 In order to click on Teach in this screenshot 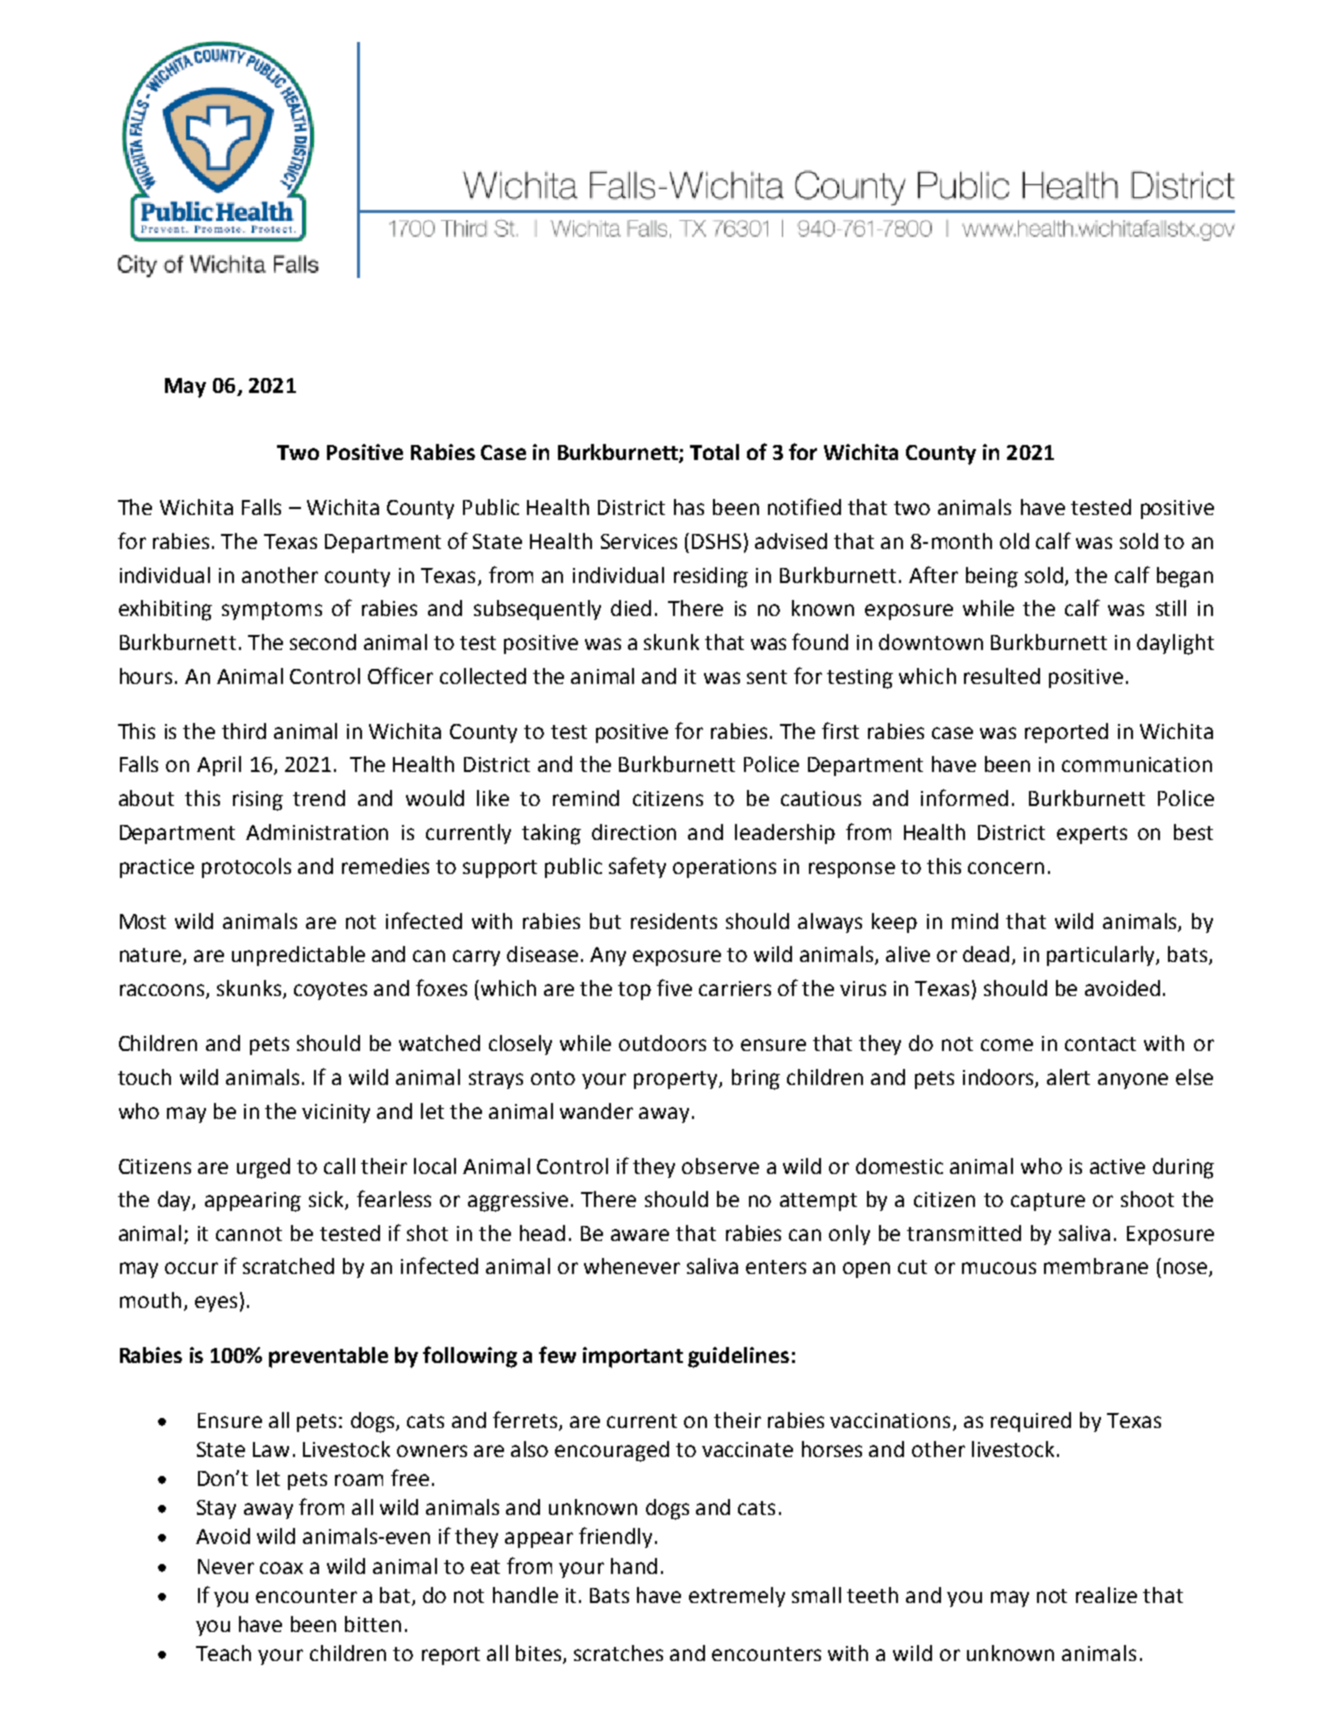, I will do `click(223, 1653)`.
